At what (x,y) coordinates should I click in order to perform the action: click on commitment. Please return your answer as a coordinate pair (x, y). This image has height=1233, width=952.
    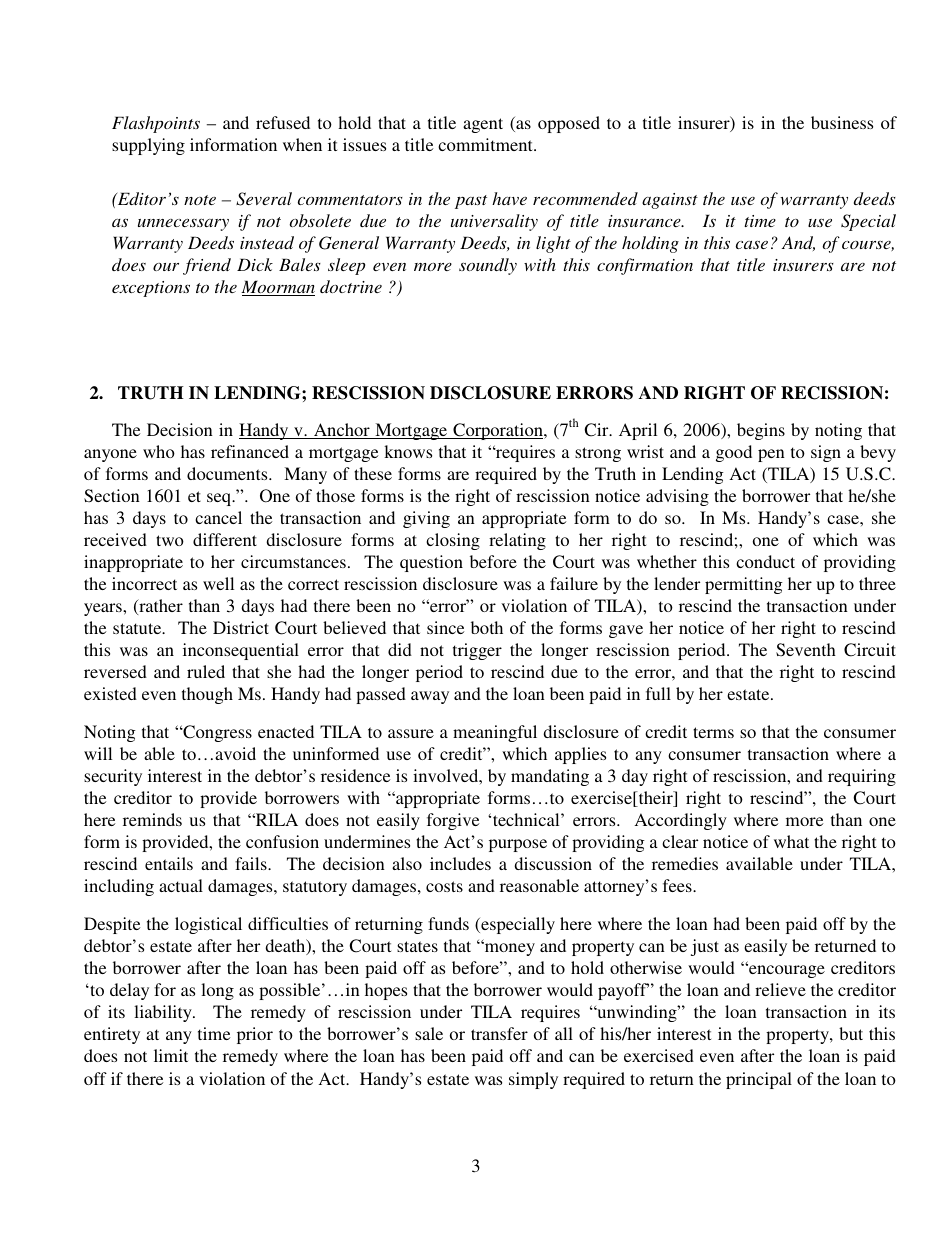
    Looking at the image, I should click on (486, 144).
